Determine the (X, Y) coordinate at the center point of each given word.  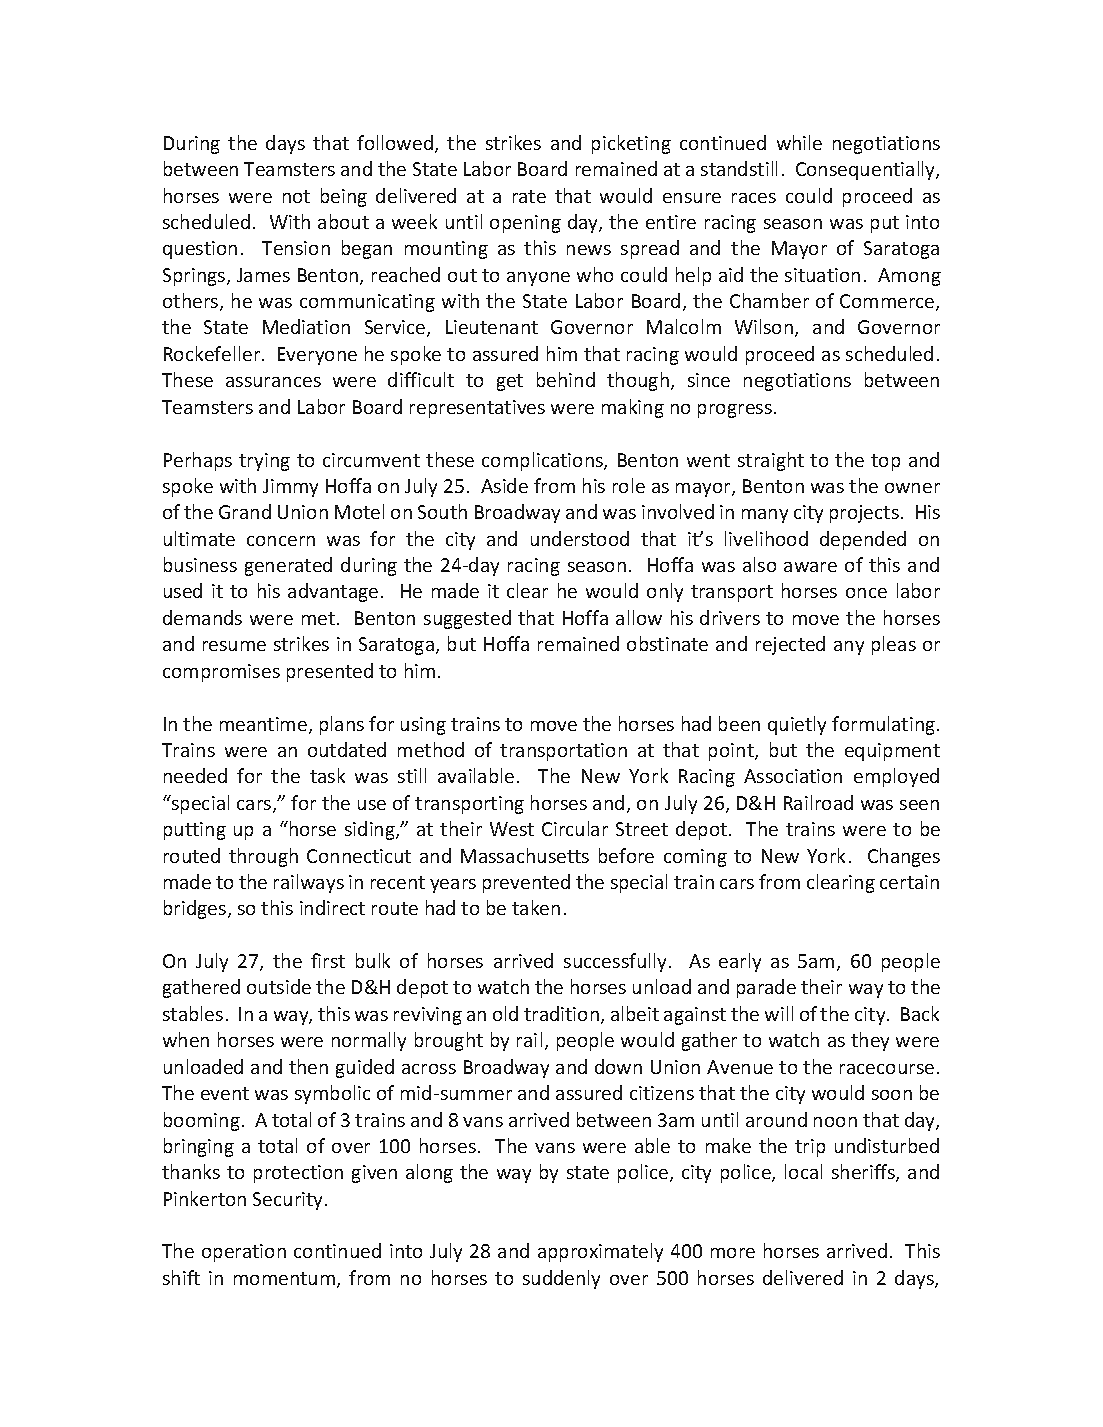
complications (543, 461)
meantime (263, 724)
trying (264, 462)
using (423, 726)
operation (244, 1253)
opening (525, 224)
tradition (561, 1013)
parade (766, 988)
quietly (797, 725)
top (885, 462)
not (296, 196)
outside (279, 986)
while (799, 142)
